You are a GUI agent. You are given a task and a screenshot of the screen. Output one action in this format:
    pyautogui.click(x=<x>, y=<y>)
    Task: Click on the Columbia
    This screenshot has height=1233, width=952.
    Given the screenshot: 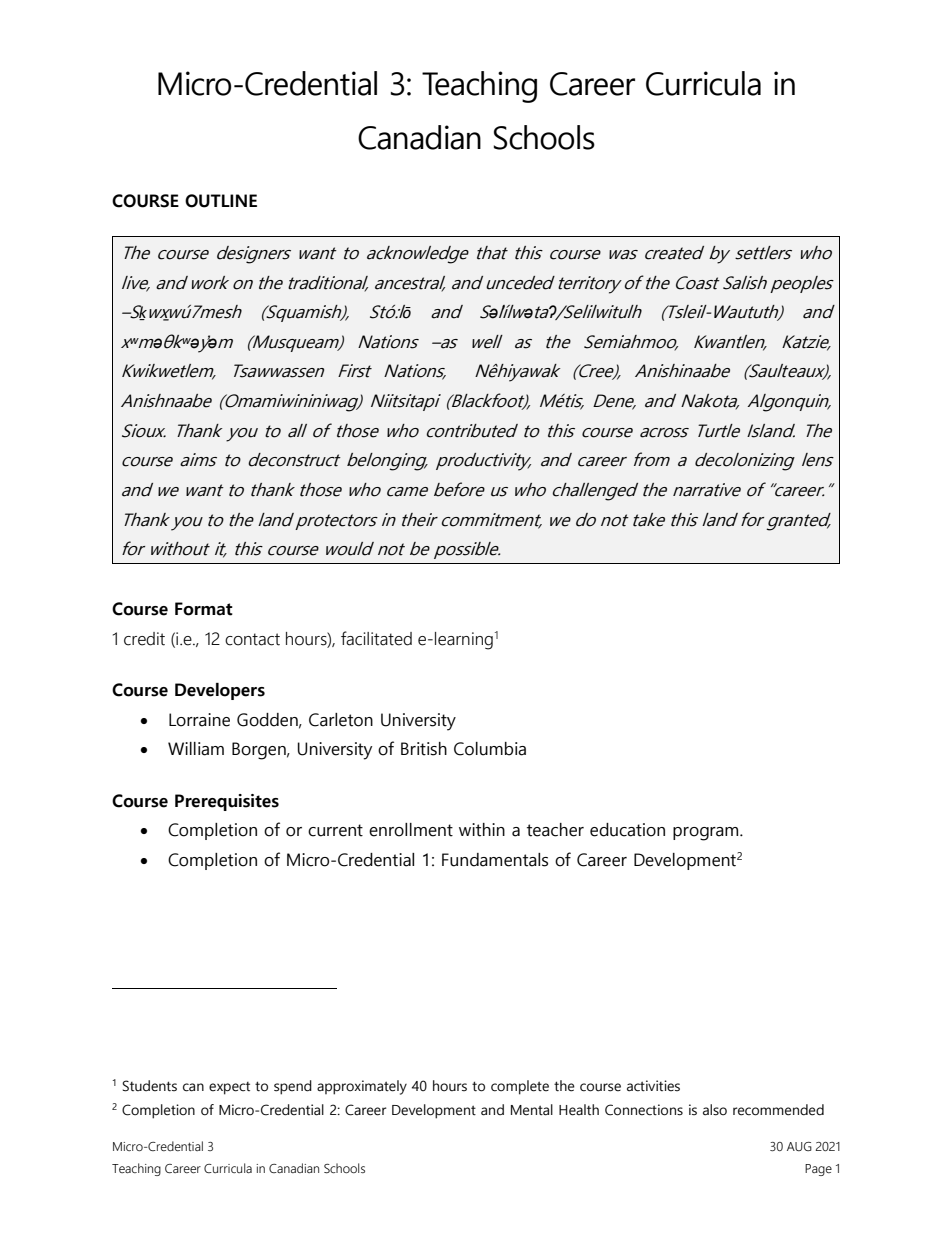 What is the action you would take?
    pyautogui.click(x=490, y=749)
